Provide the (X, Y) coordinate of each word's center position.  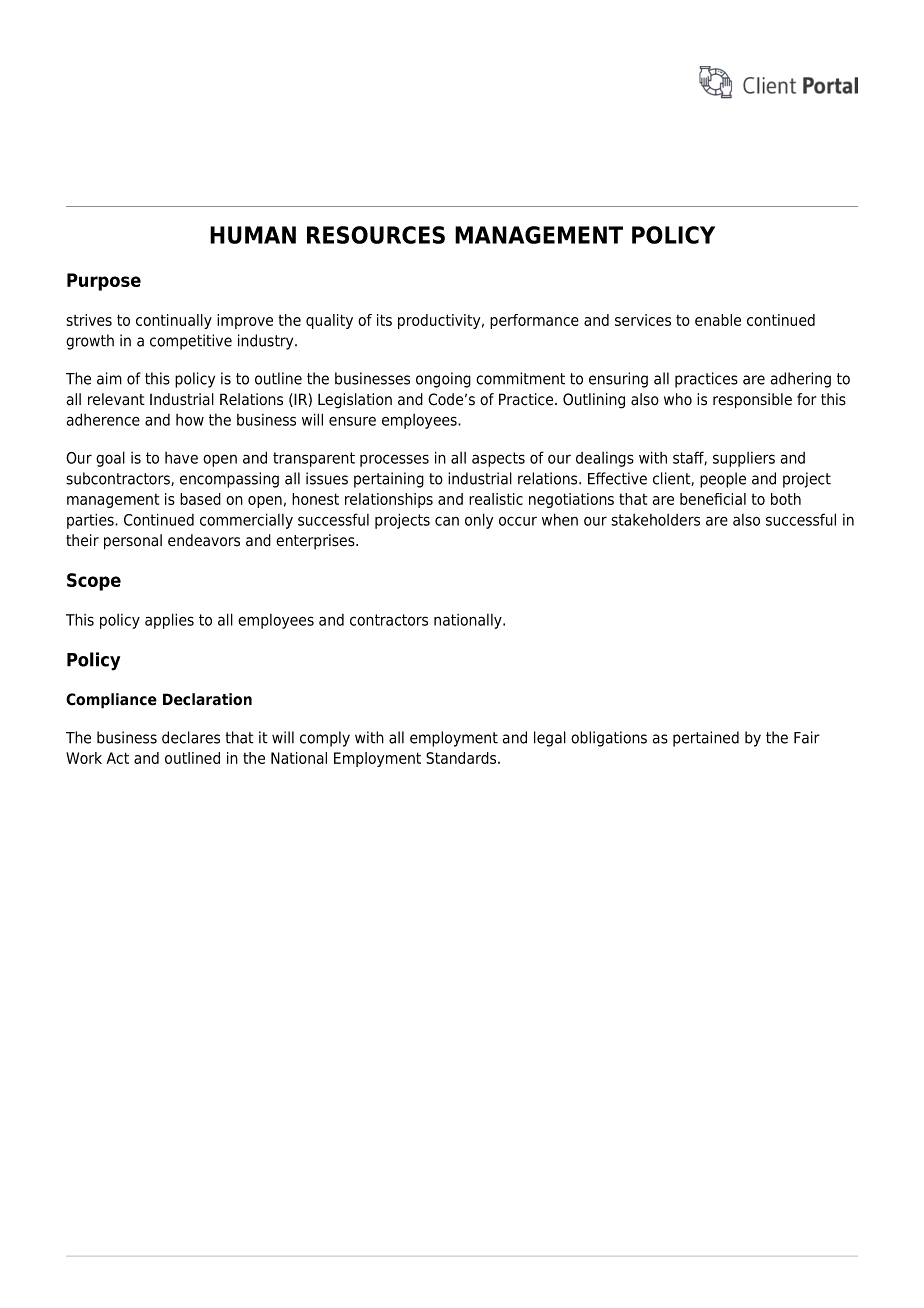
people (723, 480)
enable (718, 320)
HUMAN (253, 235)
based (200, 499)
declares (191, 737)
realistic (496, 499)
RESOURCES (376, 235)
